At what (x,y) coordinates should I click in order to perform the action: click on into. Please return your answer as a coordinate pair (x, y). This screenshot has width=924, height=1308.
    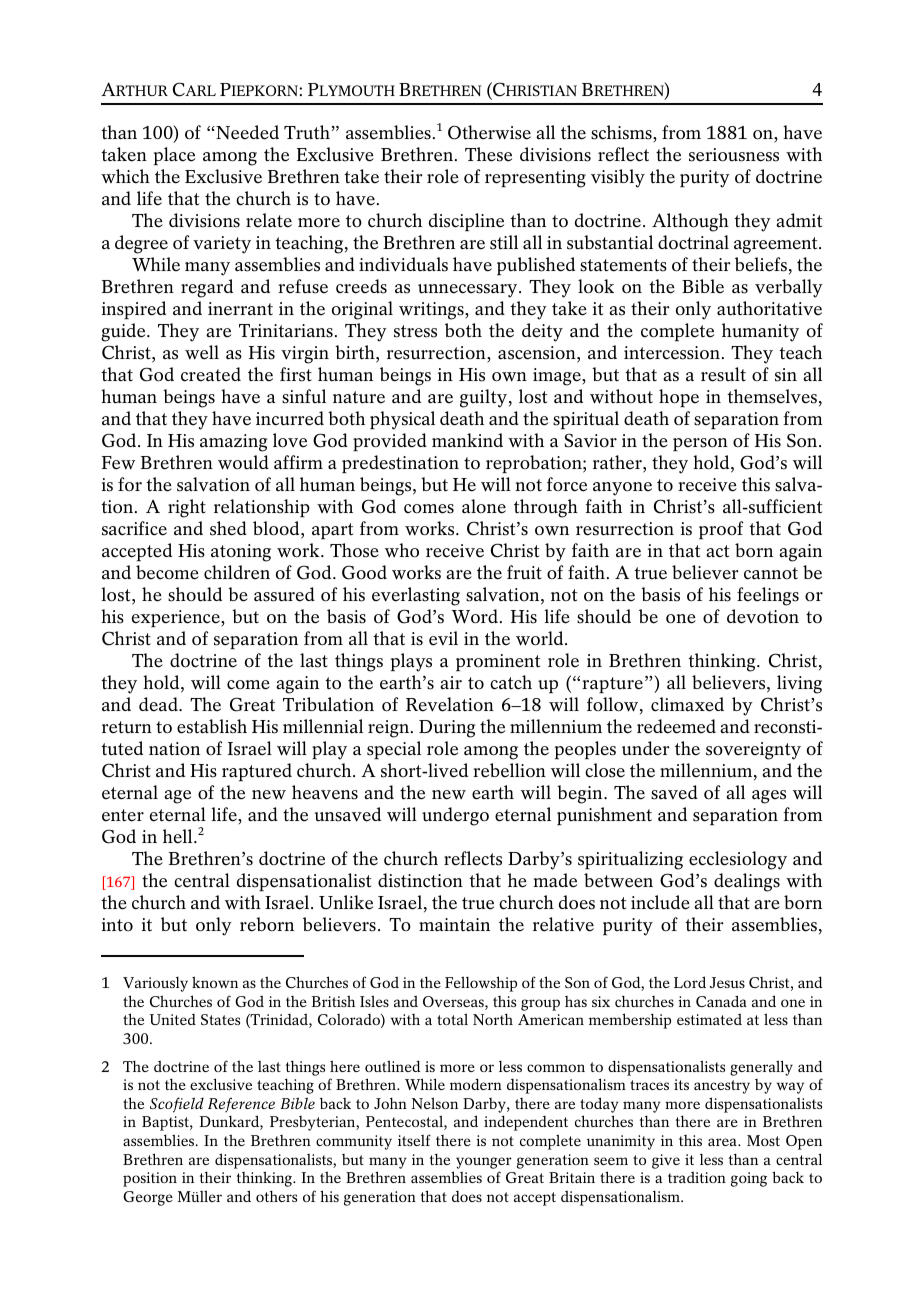
    Looking at the image, I should click on (117, 925).
